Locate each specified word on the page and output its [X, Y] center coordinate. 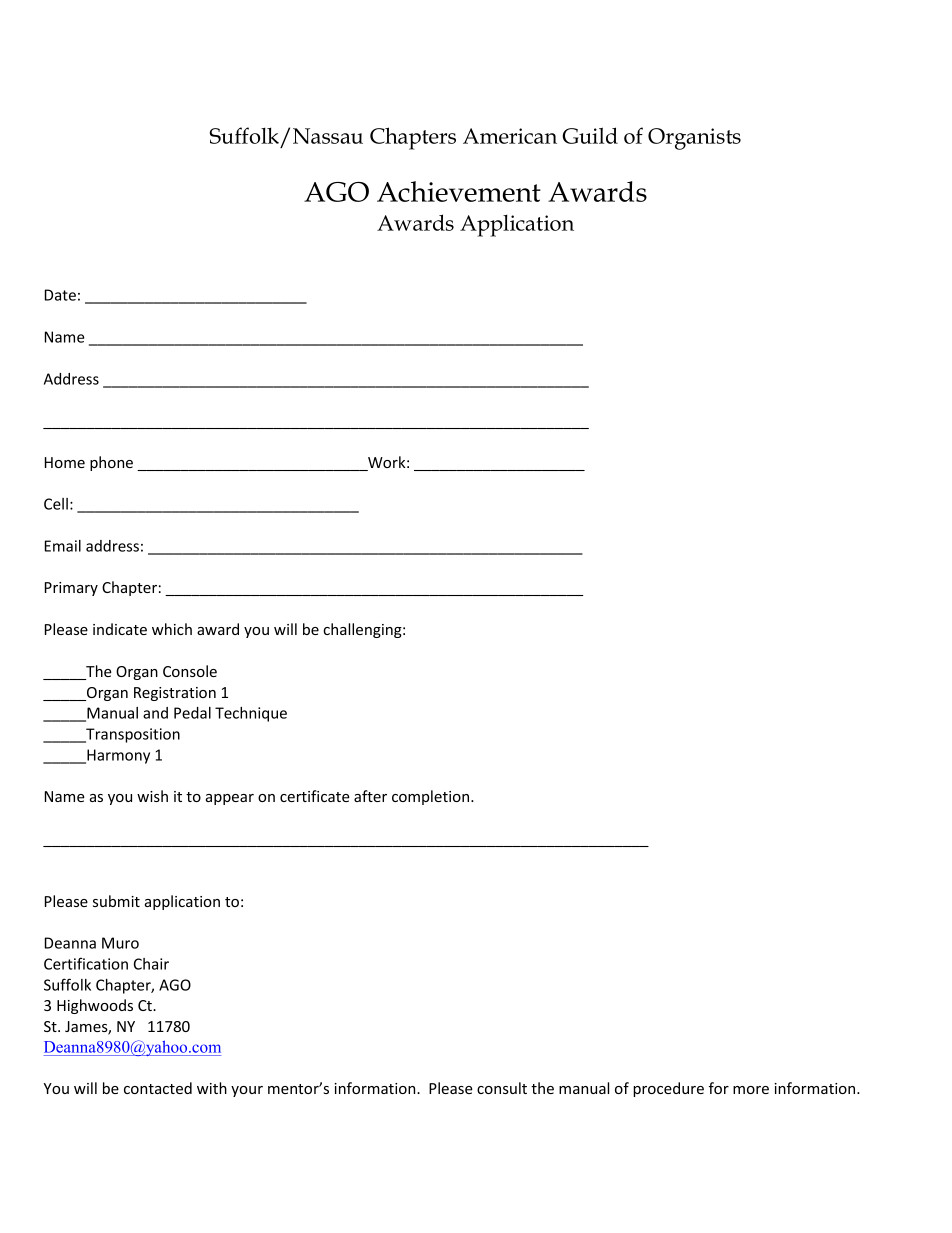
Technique [251, 714]
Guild [590, 135]
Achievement [459, 191]
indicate [120, 629]
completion [432, 797]
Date [60, 295]
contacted [158, 1088]
